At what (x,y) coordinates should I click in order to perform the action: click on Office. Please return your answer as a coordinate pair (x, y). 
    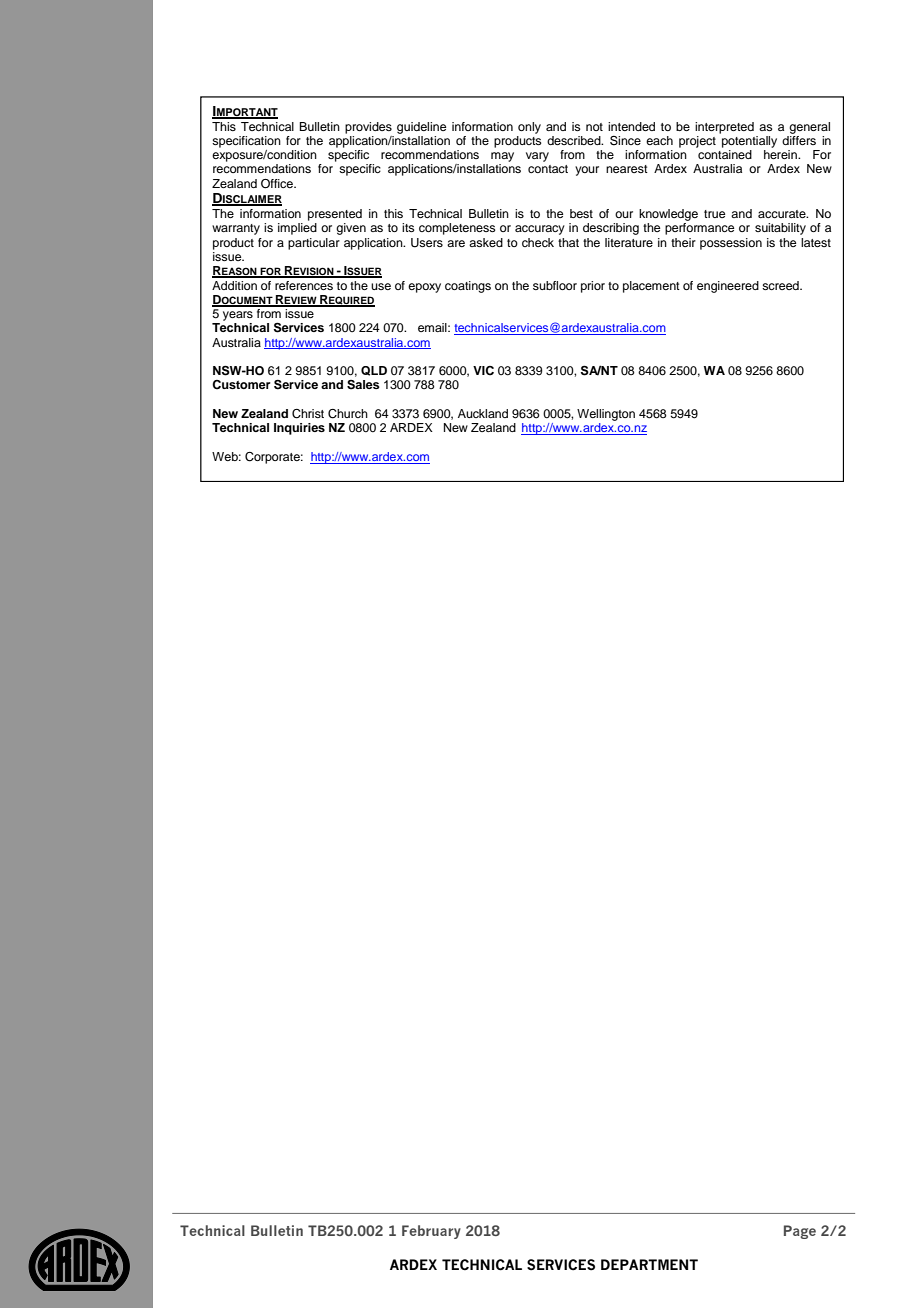
    Looking at the image, I should click on (278, 184).
